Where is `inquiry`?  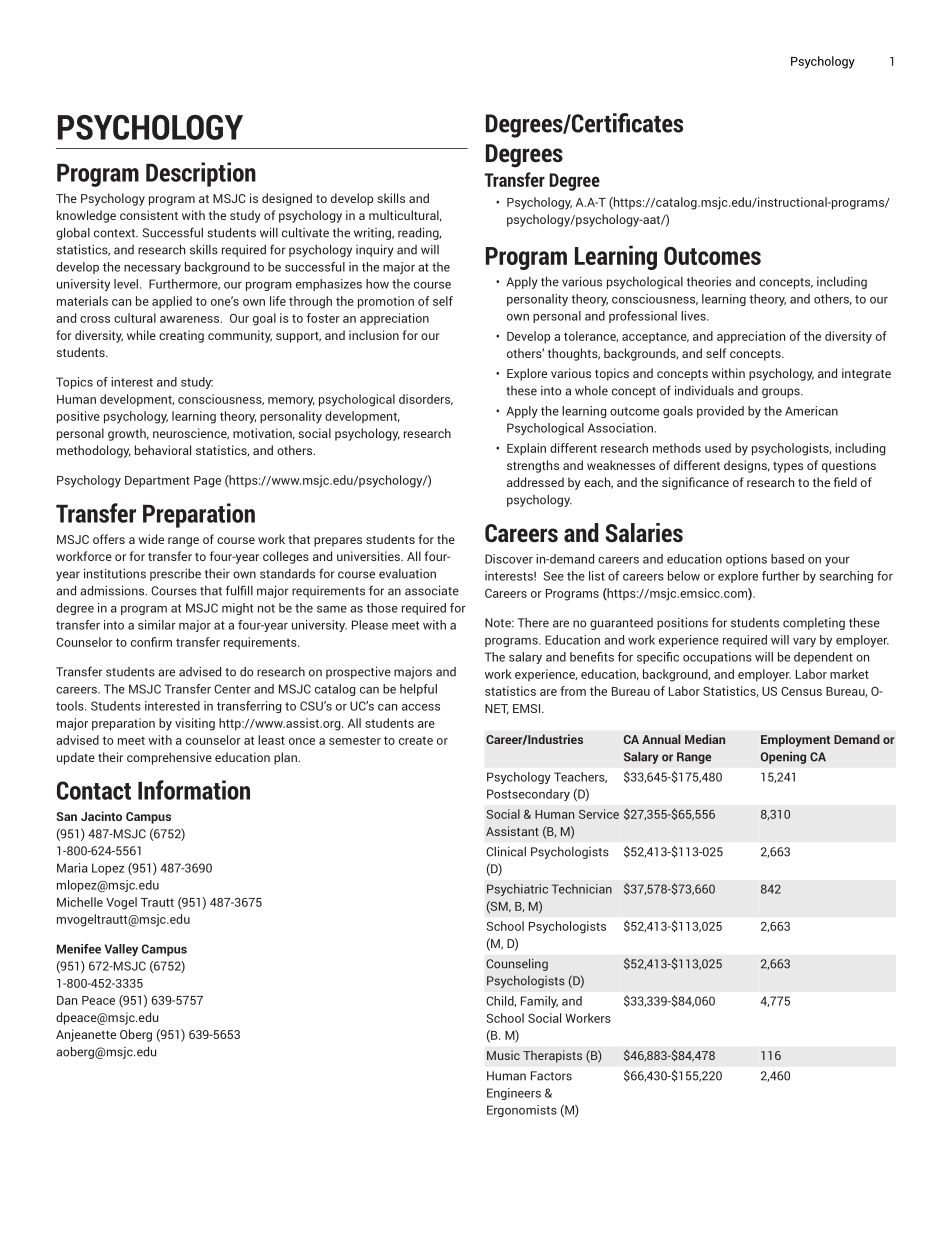
inquiry is located at coordinates (375, 250).
